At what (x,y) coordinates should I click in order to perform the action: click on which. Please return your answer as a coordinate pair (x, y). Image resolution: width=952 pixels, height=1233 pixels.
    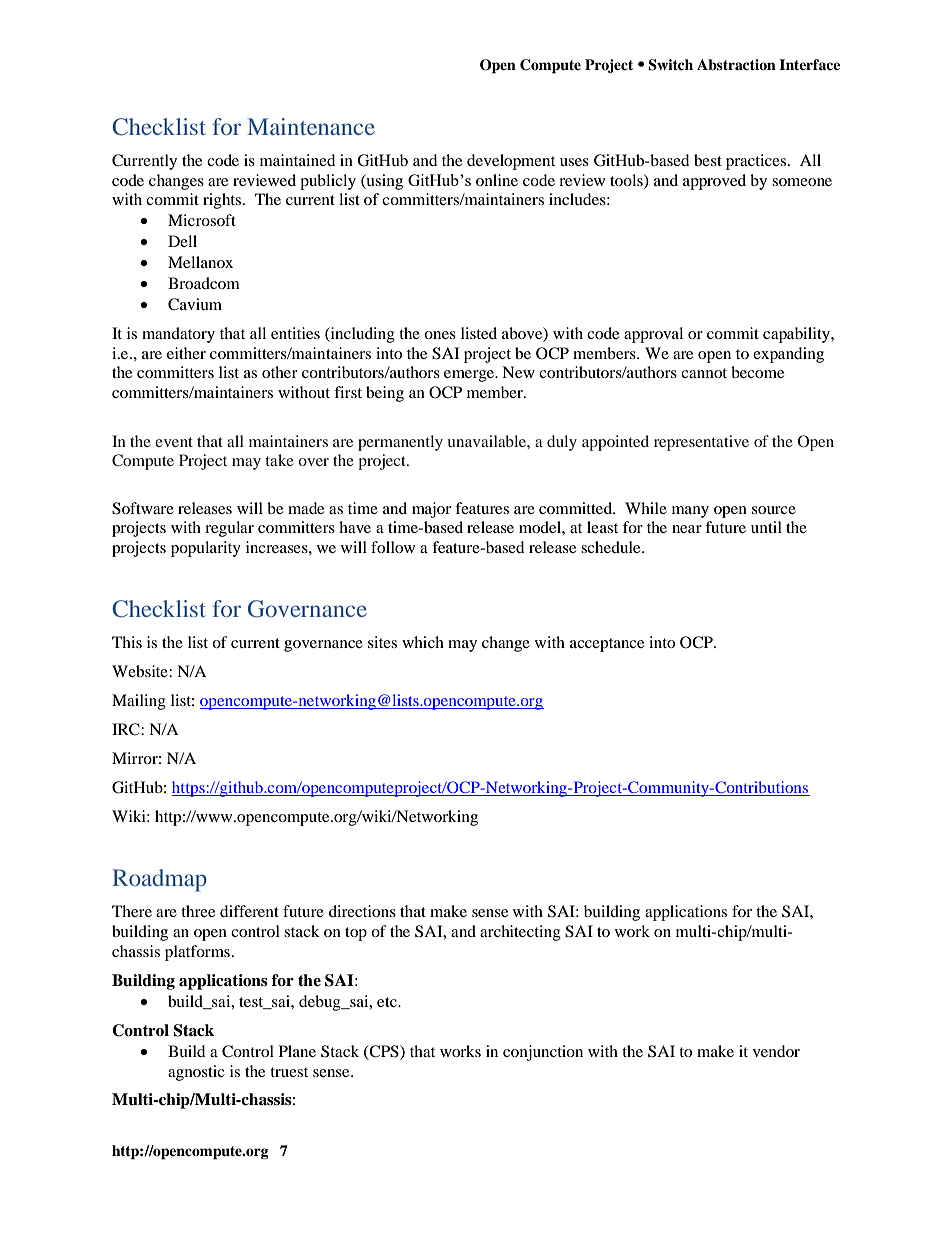
    Looking at the image, I should click on (423, 642).
